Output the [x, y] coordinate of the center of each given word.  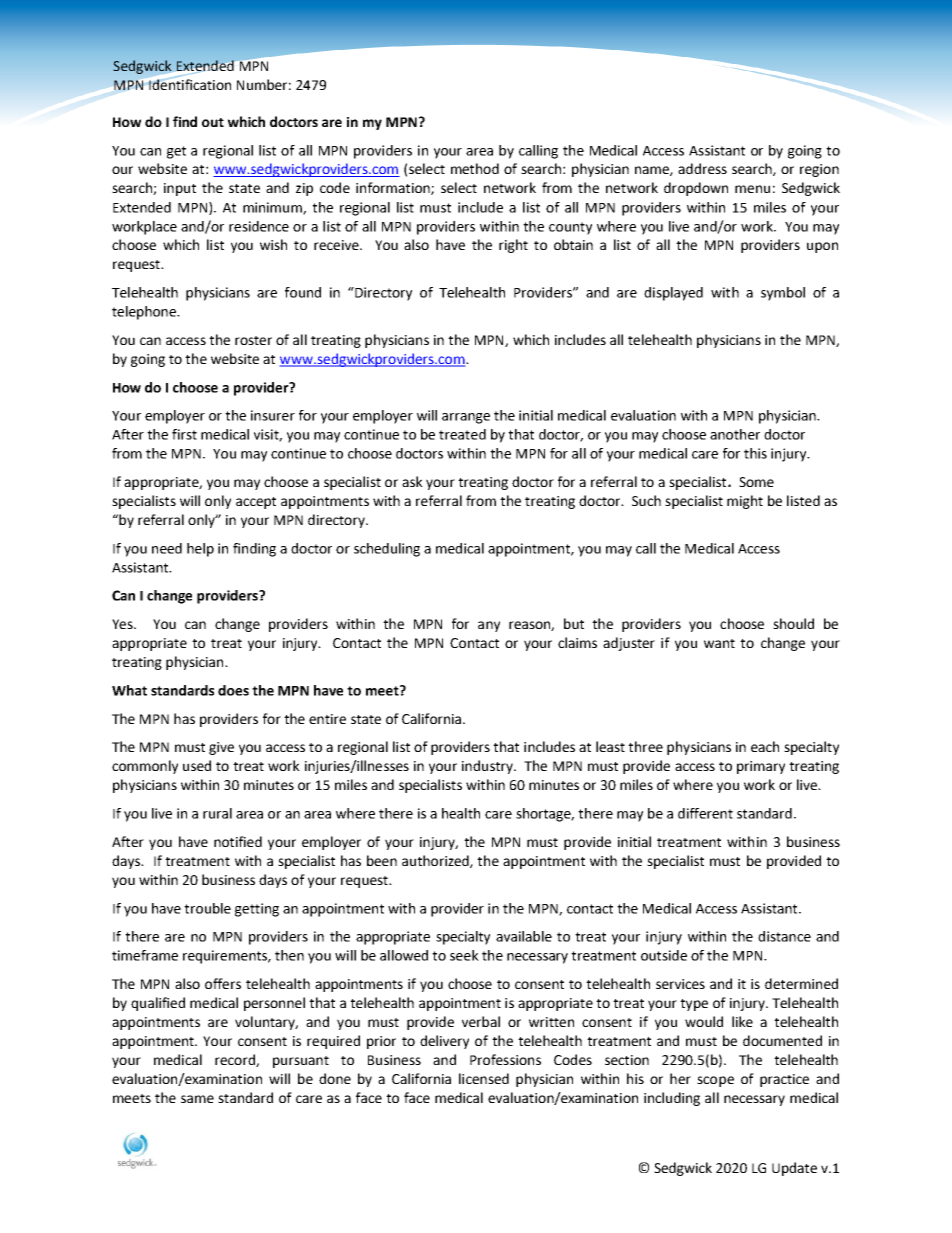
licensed [484, 1078]
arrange [466, 418]
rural [217, 813]
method [475, 168]
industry [488, 767]
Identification [190, 84]
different [705, 813]
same [197, 1099]
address [702, 168]
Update [794, 1169]
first [184, 434]
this [755, 453]
